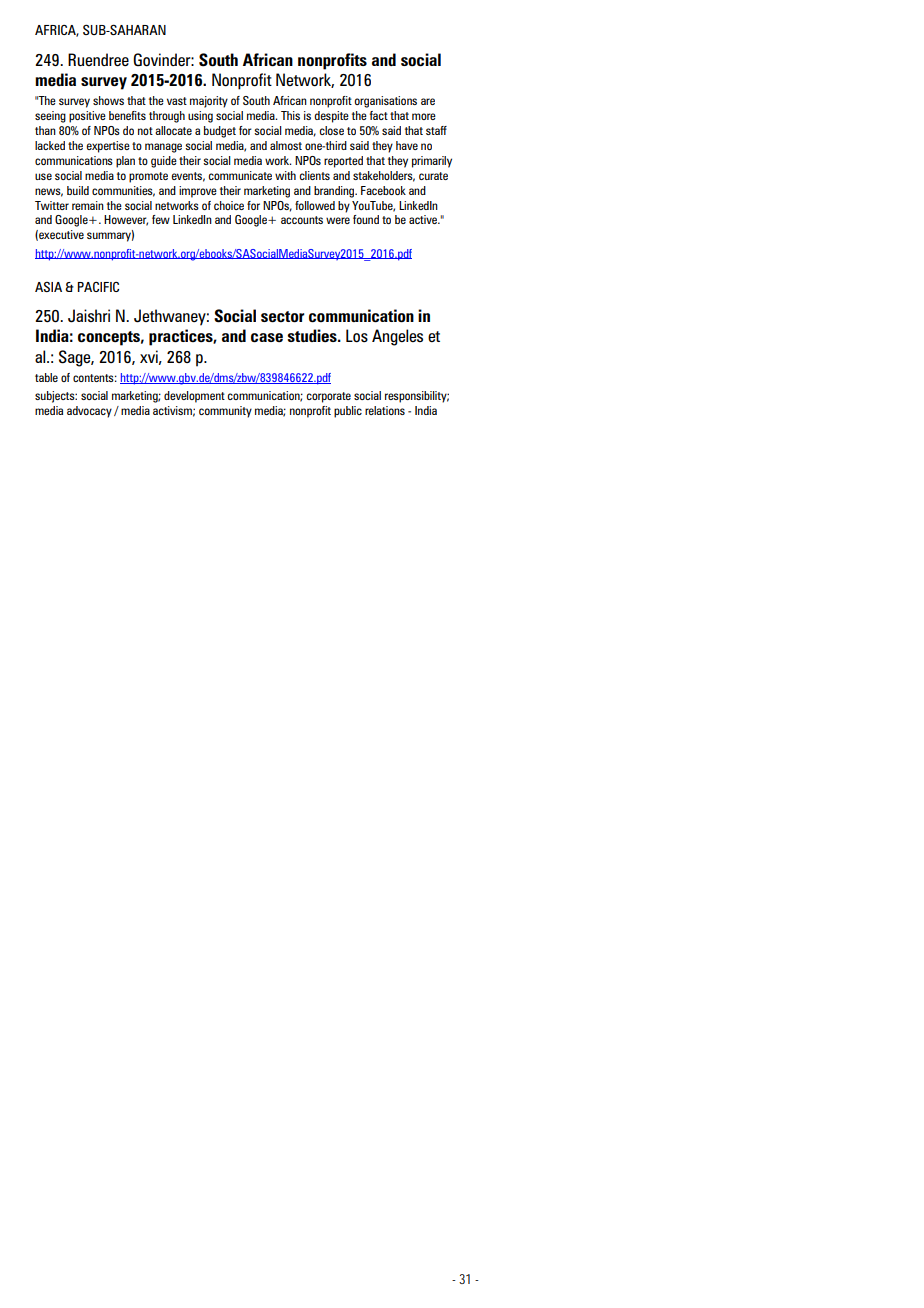 Image resolution: width=924 pixels, height=1308 pixels. Describe the element at coordinates (225, 412) in the image. I see `community` at that location.
